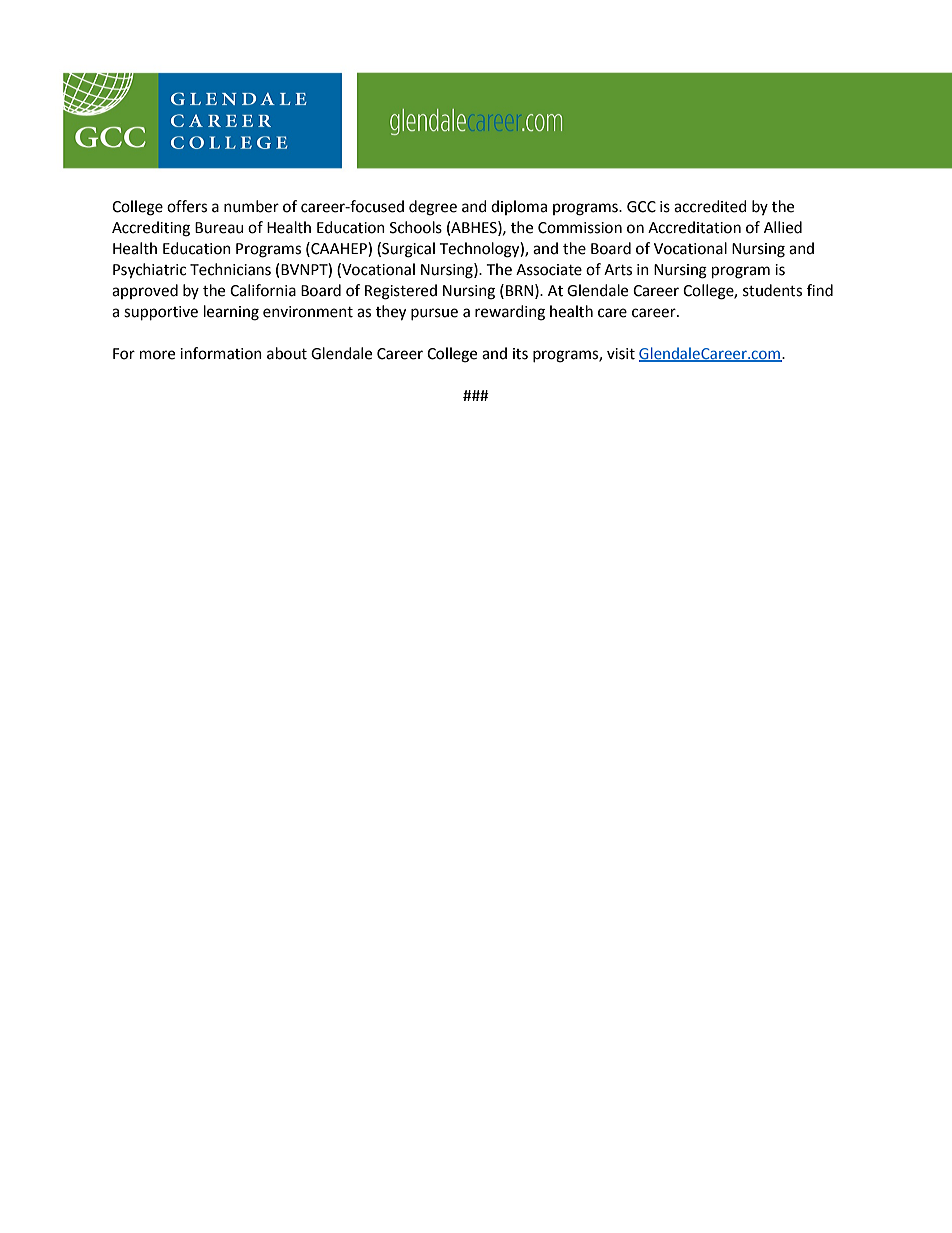 The width and height of the image is (952, 1233). What do you see at coordinates (519, 207) in the image?
I see `diploma` at bounding box center [519, 207].
